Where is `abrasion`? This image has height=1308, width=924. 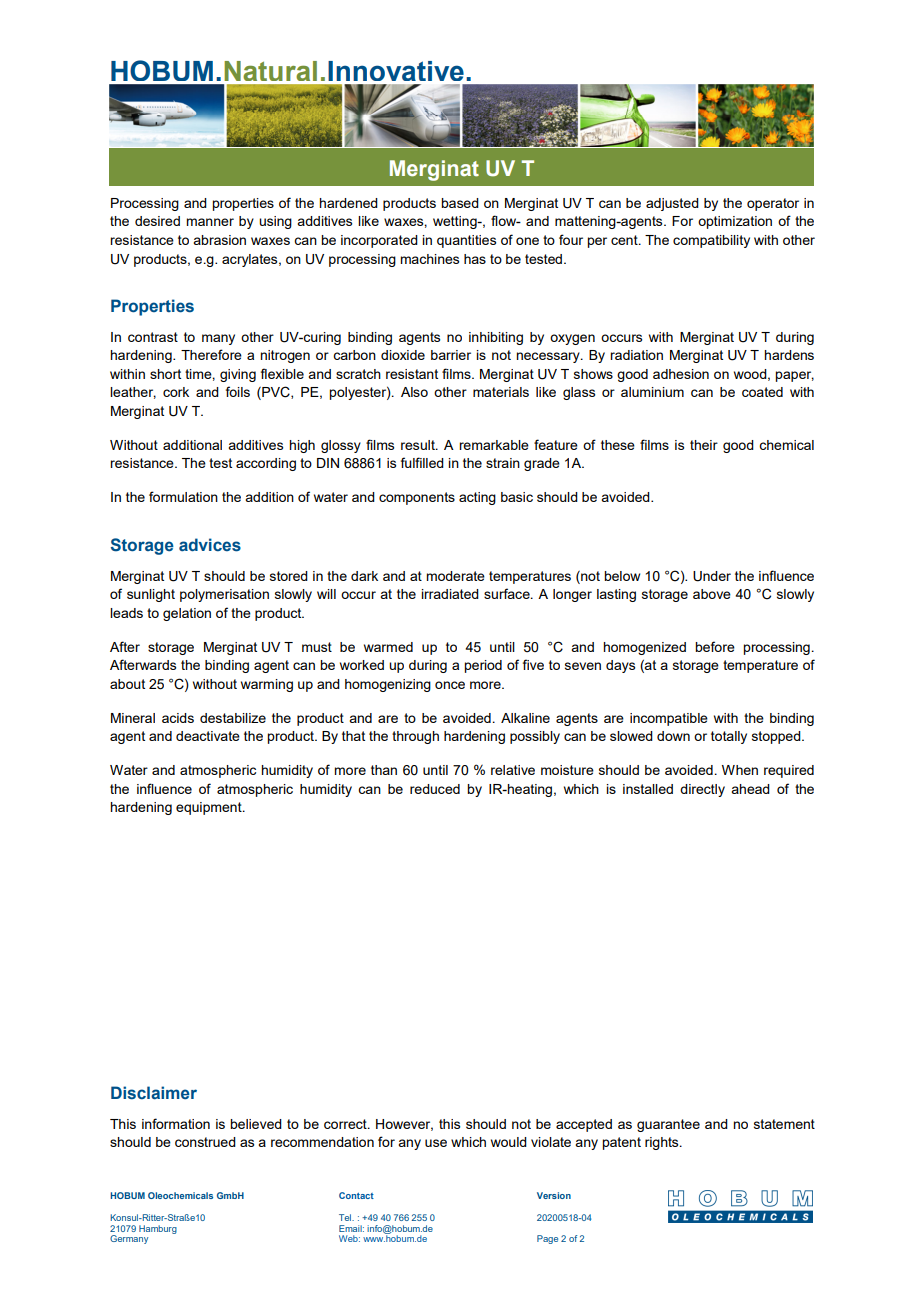
abrasion is located at coordinates (219, 240).
